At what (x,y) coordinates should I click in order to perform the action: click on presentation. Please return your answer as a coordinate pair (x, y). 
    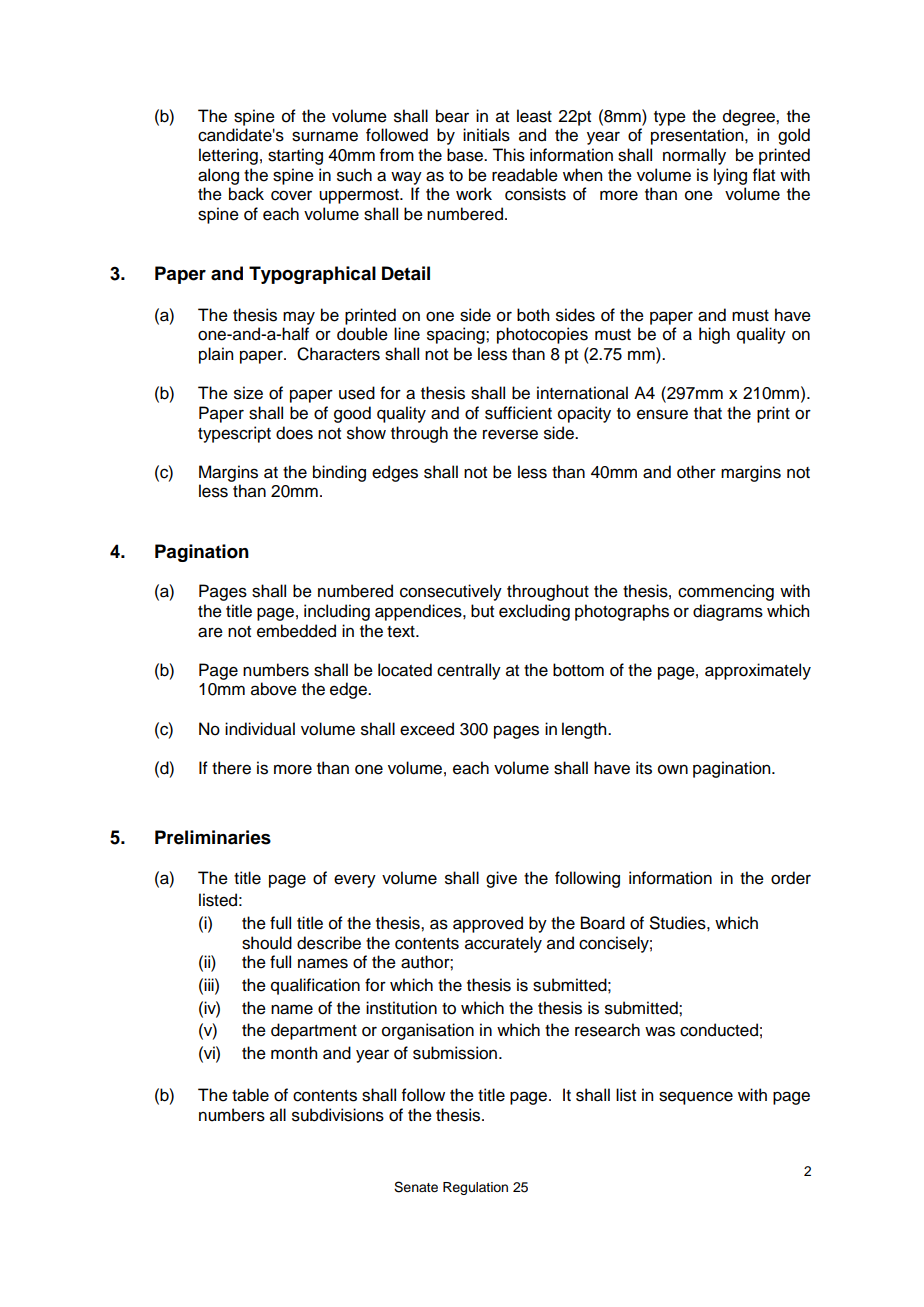
    Looking at the image, I should click on (698, 136).
